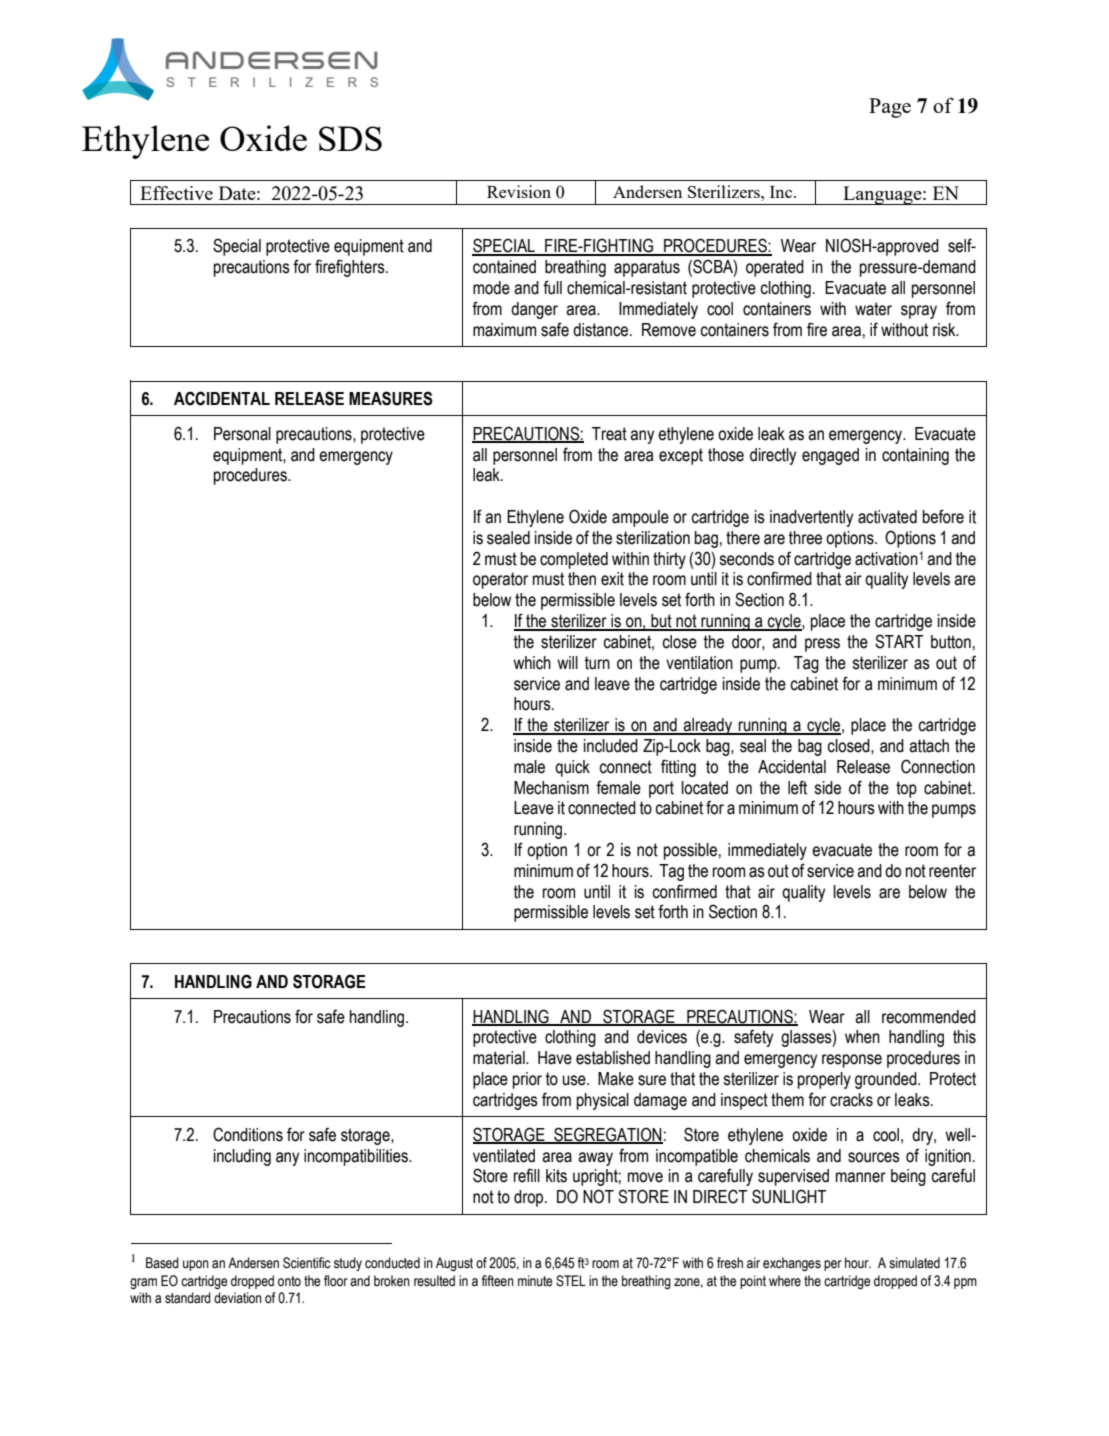 The width and height of the screenshot is (1109, 1436). I want to click on operator, so click(500, 580).
